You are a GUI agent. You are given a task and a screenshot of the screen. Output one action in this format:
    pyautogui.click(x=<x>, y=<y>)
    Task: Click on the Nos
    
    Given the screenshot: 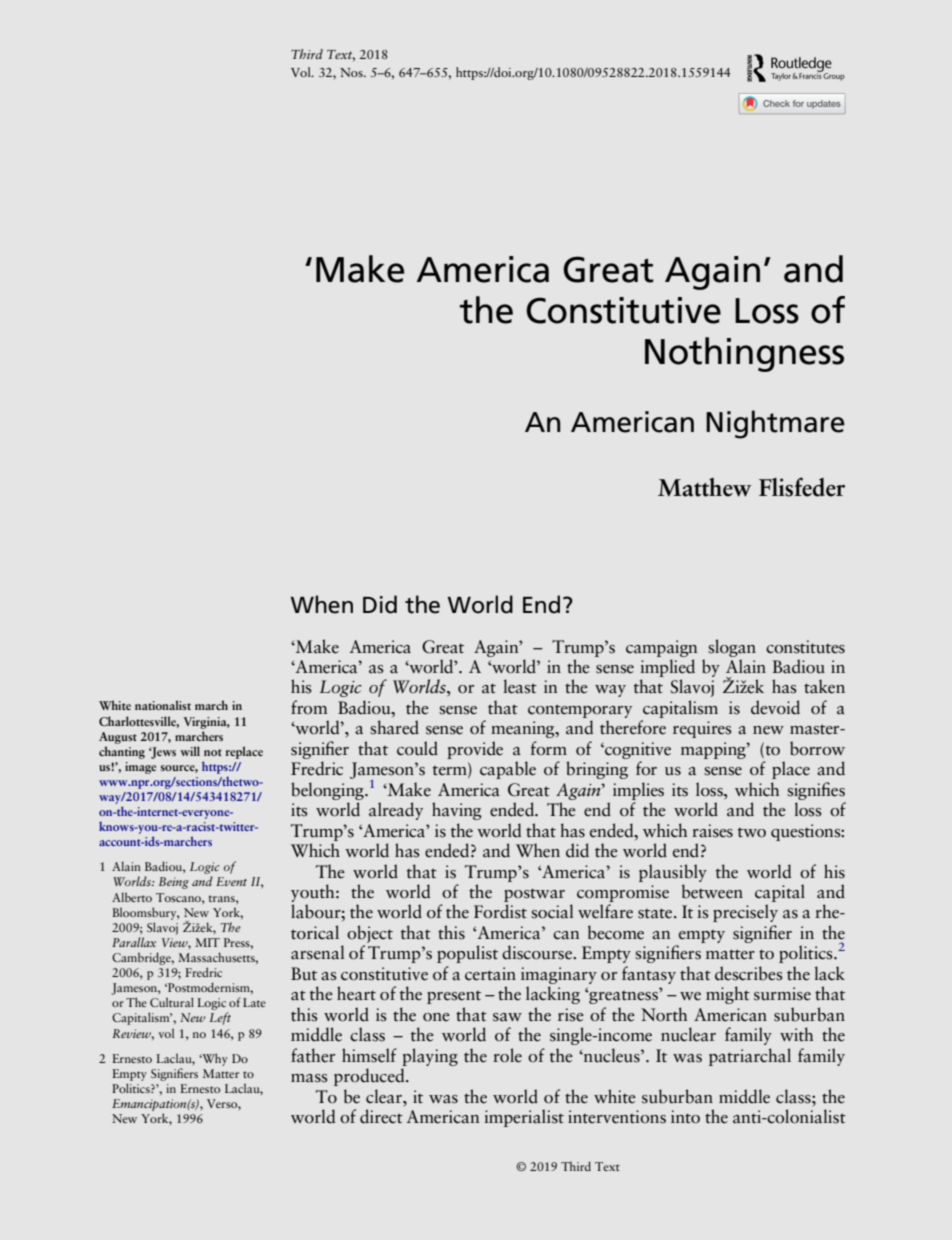 What is the action you would take?
    pyautogui.click(x=352, y=72)
